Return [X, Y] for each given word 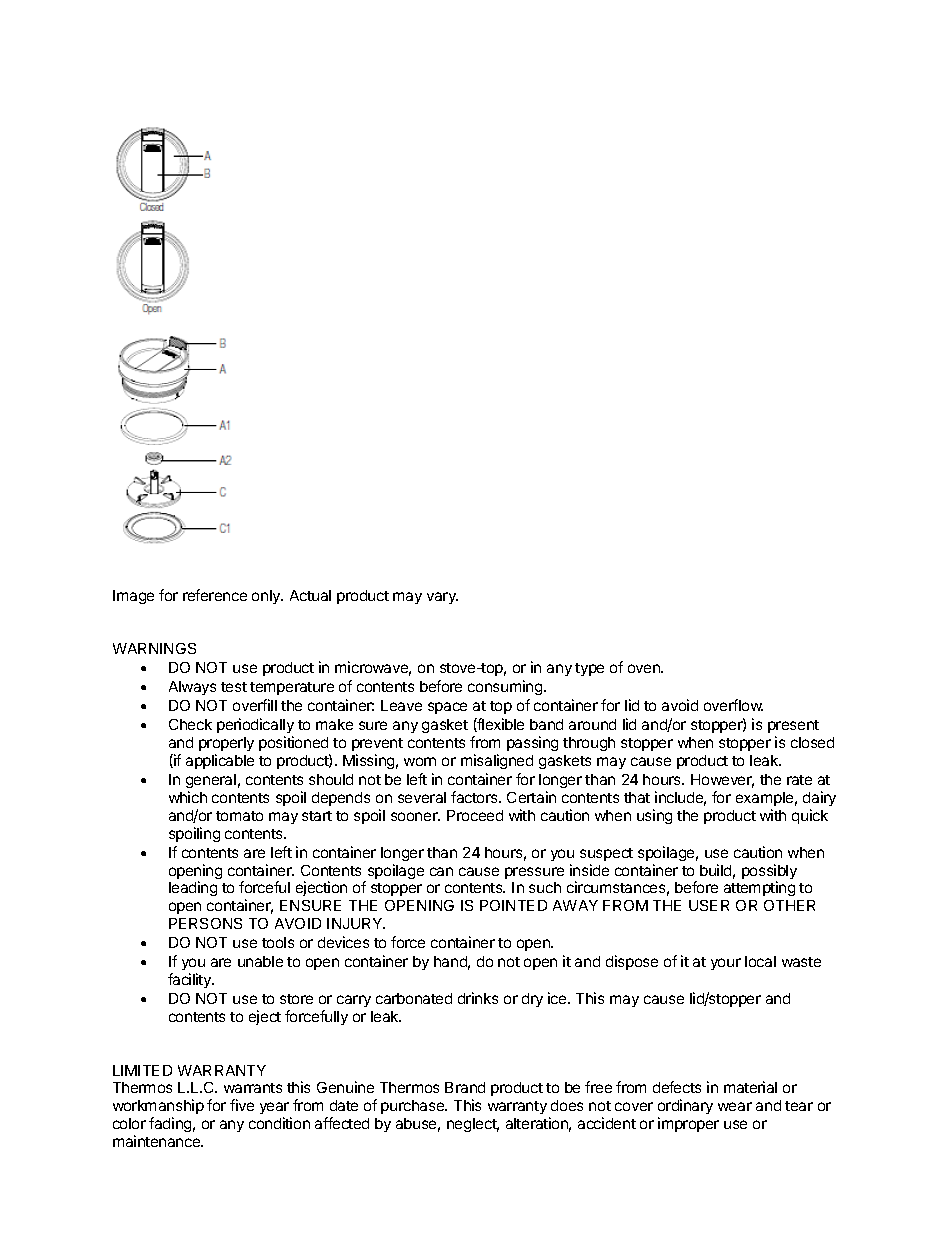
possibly [769, 873]
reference [215, 595]
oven [645, 668]
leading [193, 888]
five [242, 1105]
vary [442, 598]
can [441, 871]
